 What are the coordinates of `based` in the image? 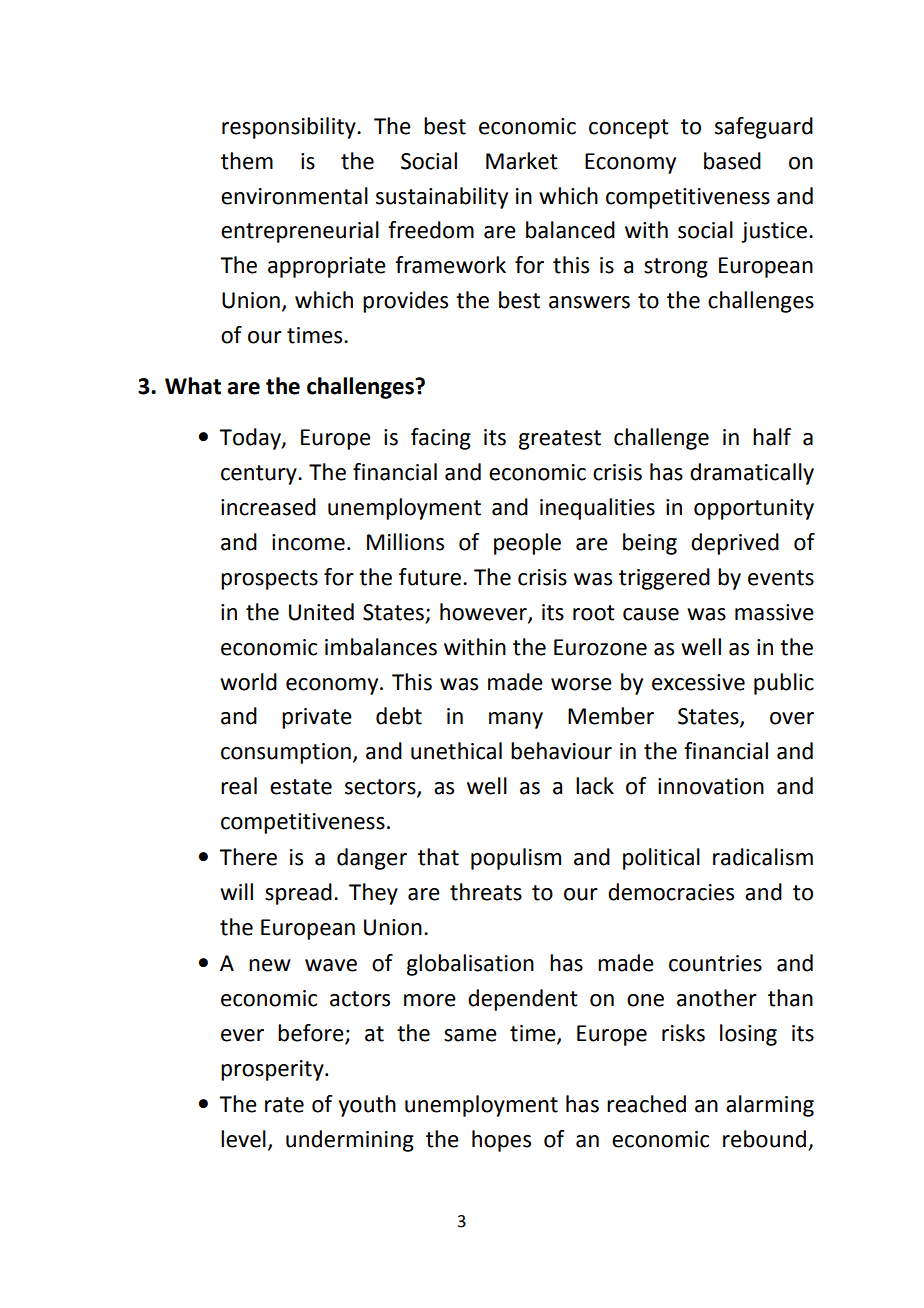 It's located at (732, 161).
